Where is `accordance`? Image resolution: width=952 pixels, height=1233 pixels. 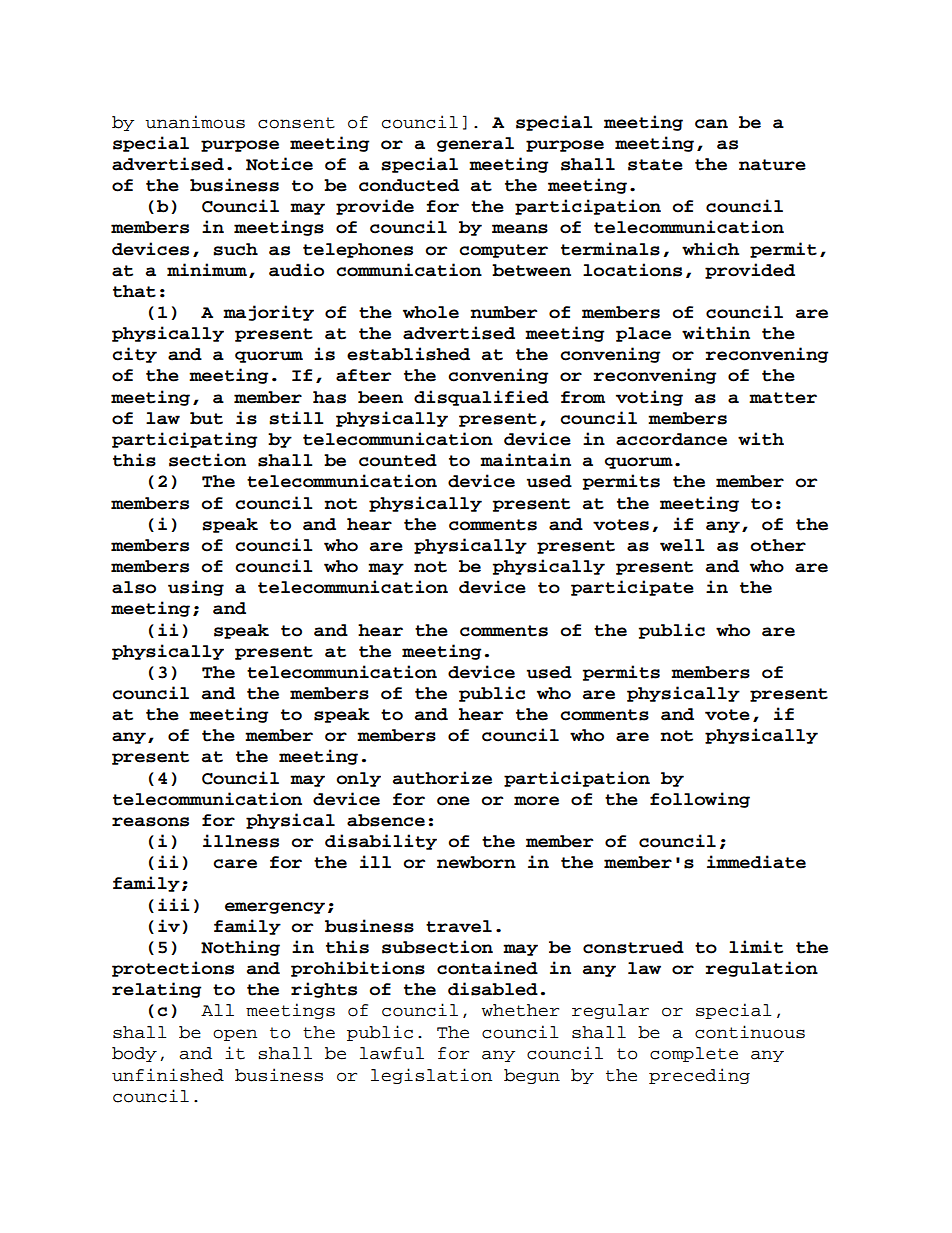
accordance is located at coordinates (671, 439).
